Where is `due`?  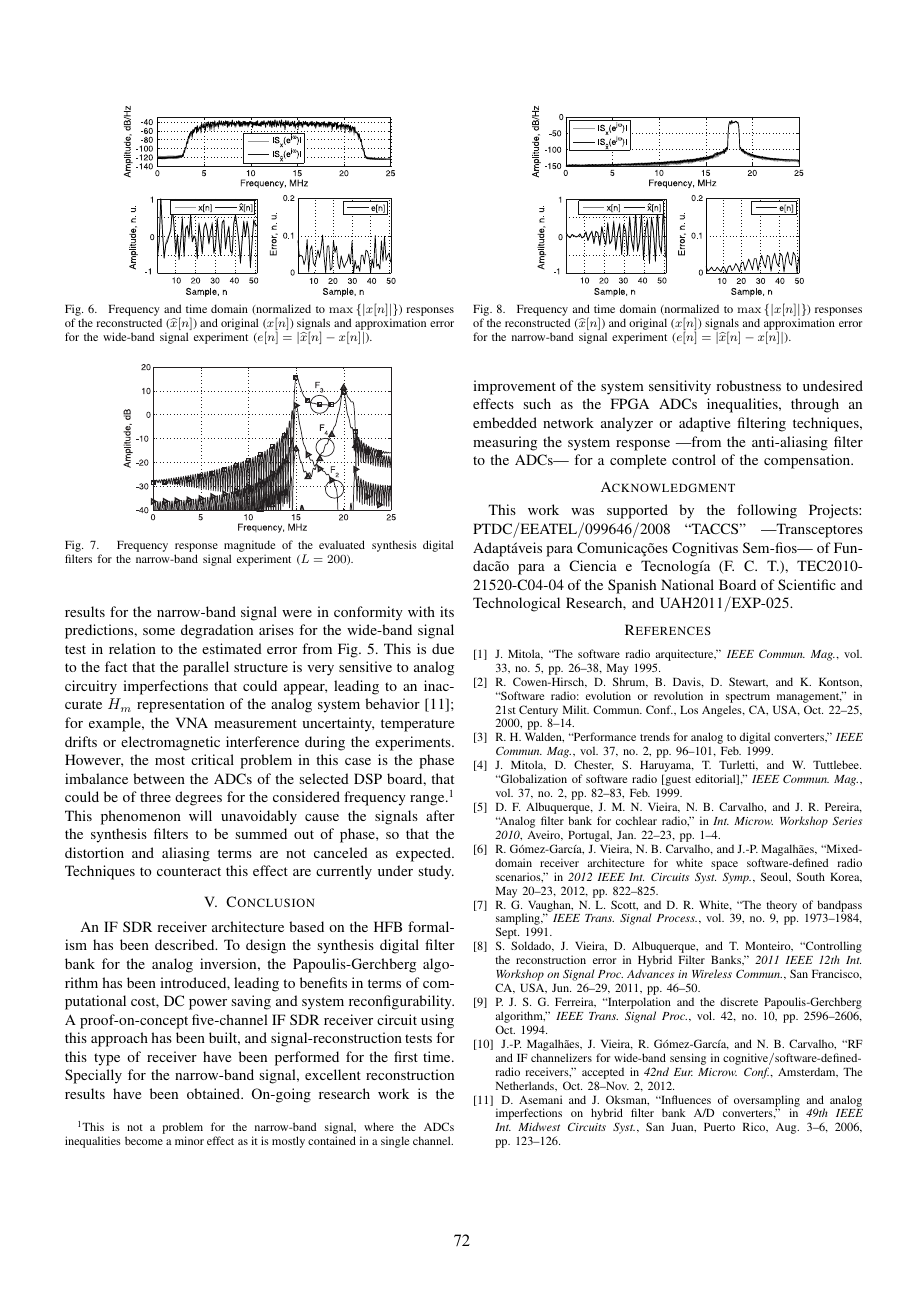 due is located at coordinates (443, 648).
